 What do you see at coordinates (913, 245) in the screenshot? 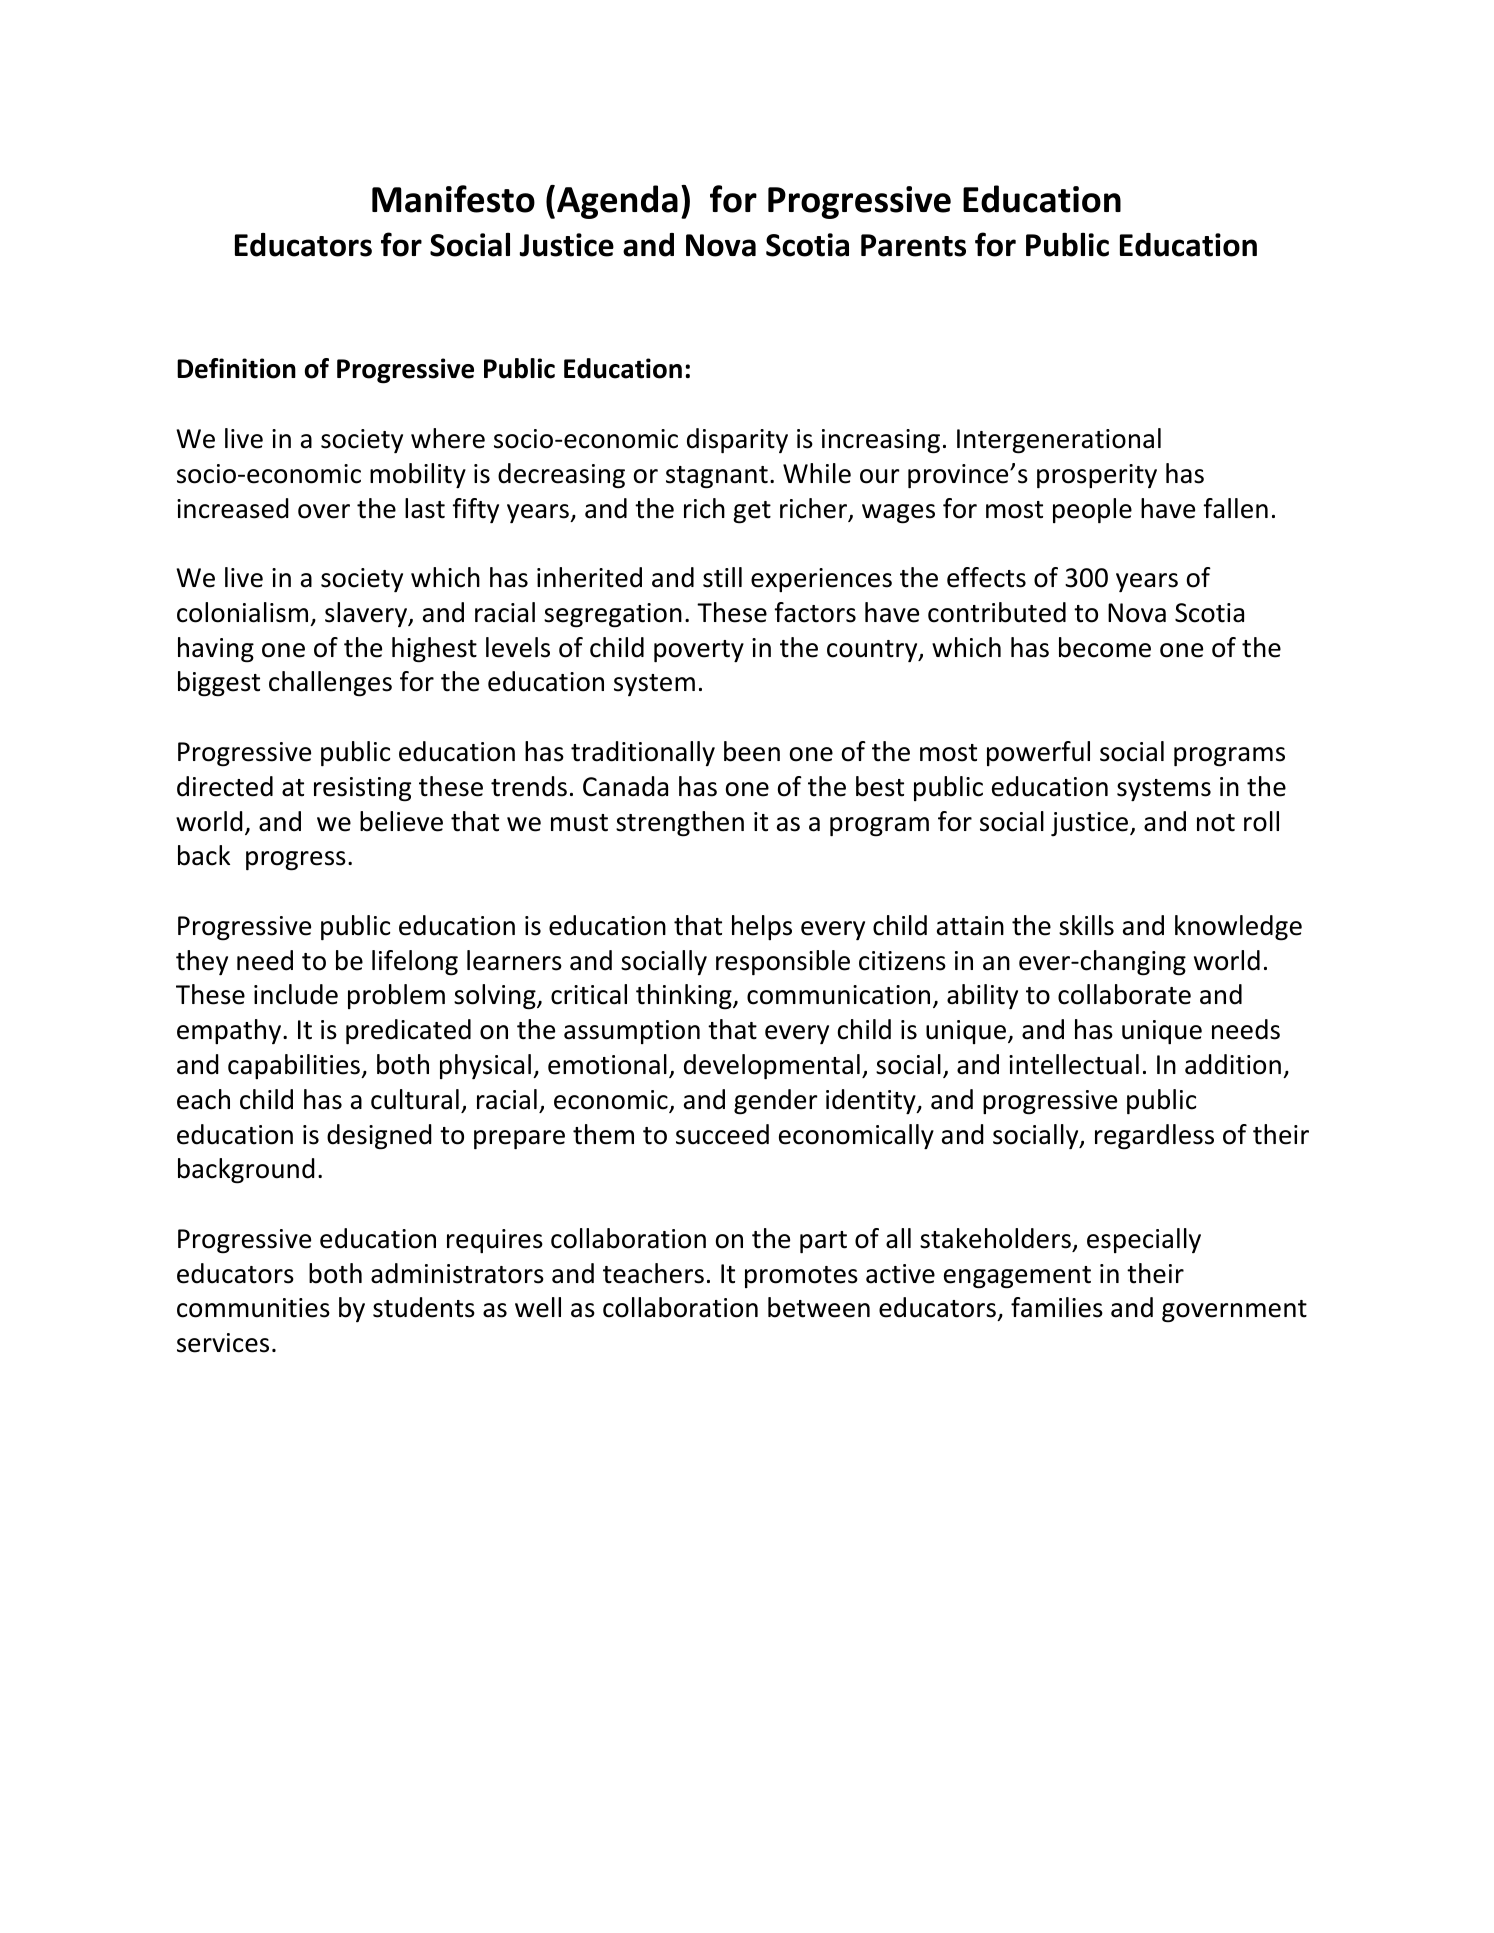
I see `Parents` at bounding box center [913, 245].
